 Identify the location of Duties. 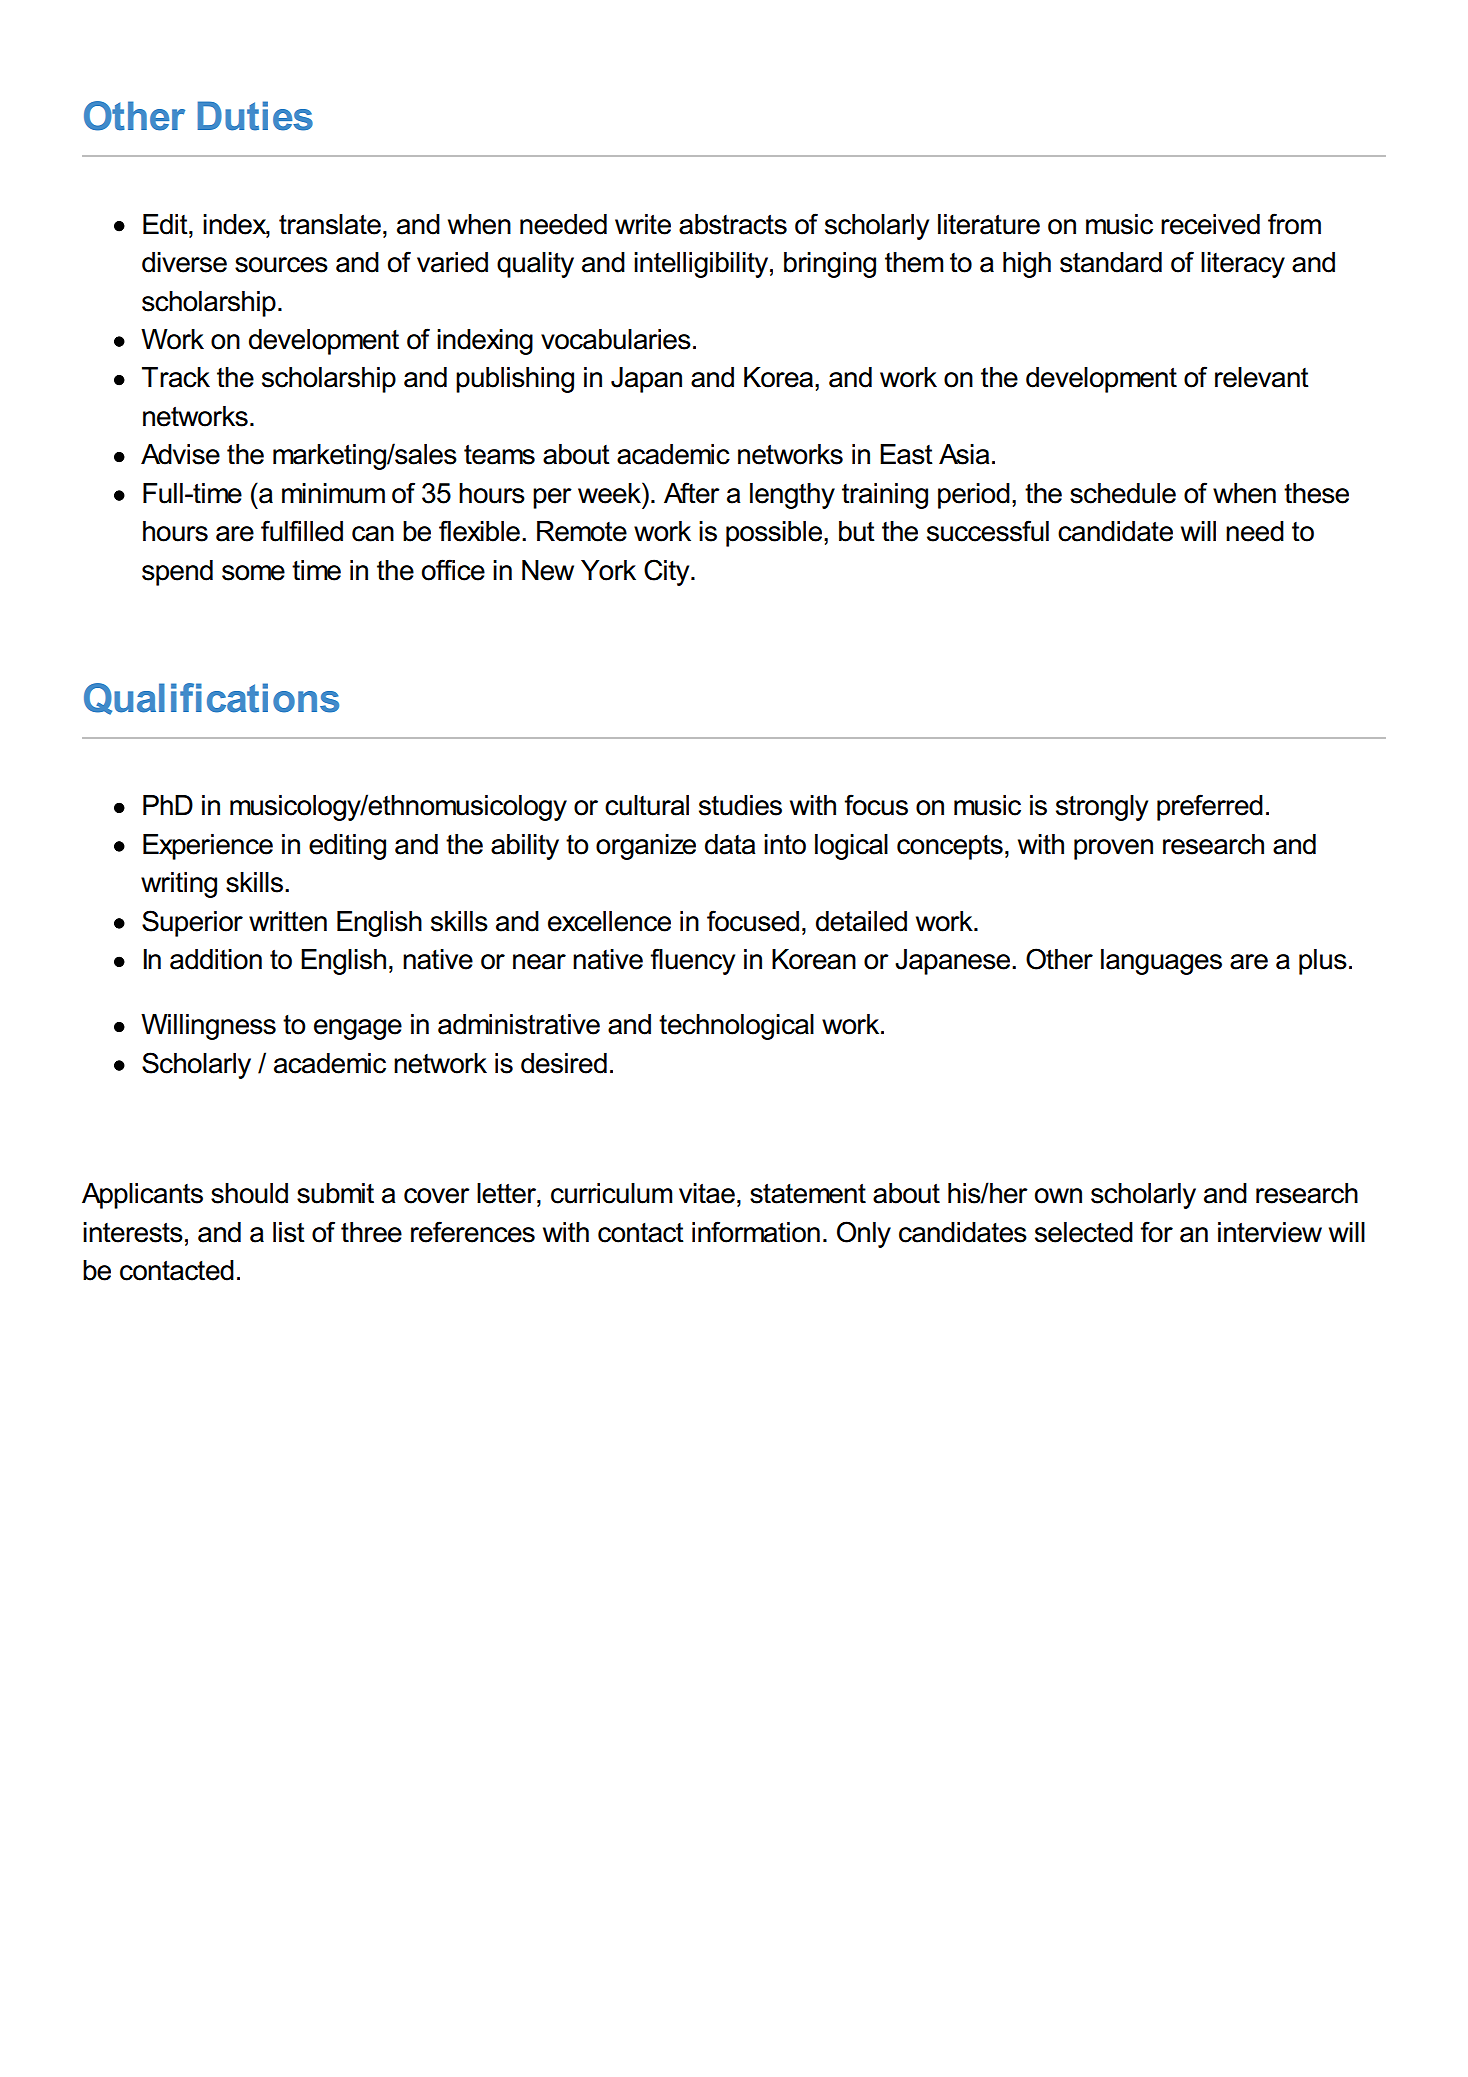
(255, 116).
